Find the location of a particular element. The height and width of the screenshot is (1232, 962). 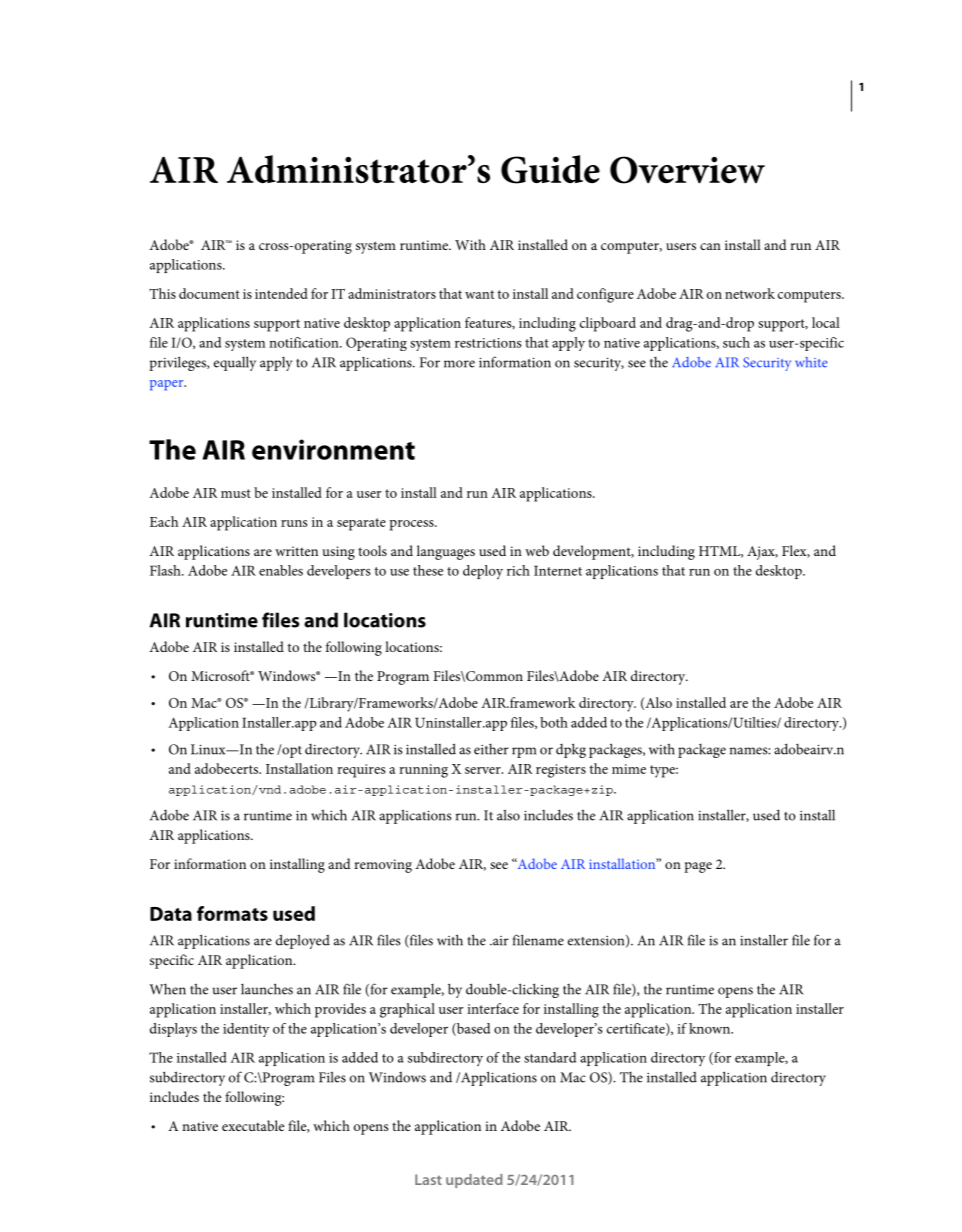

must is located at coordinates (236, 493).
